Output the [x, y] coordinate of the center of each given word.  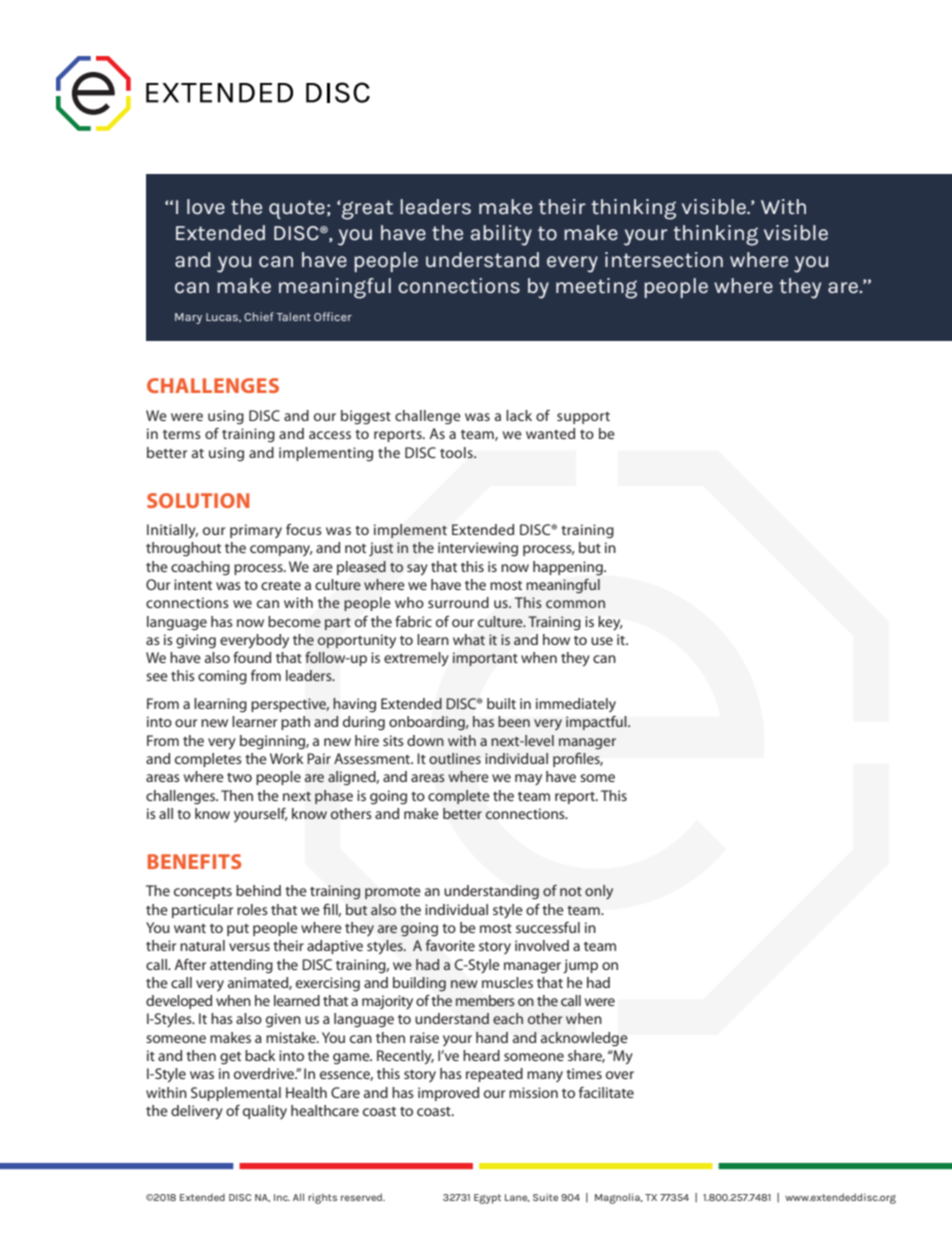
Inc [282, 1197]
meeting [596, 288]
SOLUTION [198, 500]
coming [222, 677]
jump [580, 966]
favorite [450, 945]
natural [202, 945]
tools [457, 452]
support [583, 418]
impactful [597, 723]
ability [501, 235]
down [425, 740]
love [206, 206]
